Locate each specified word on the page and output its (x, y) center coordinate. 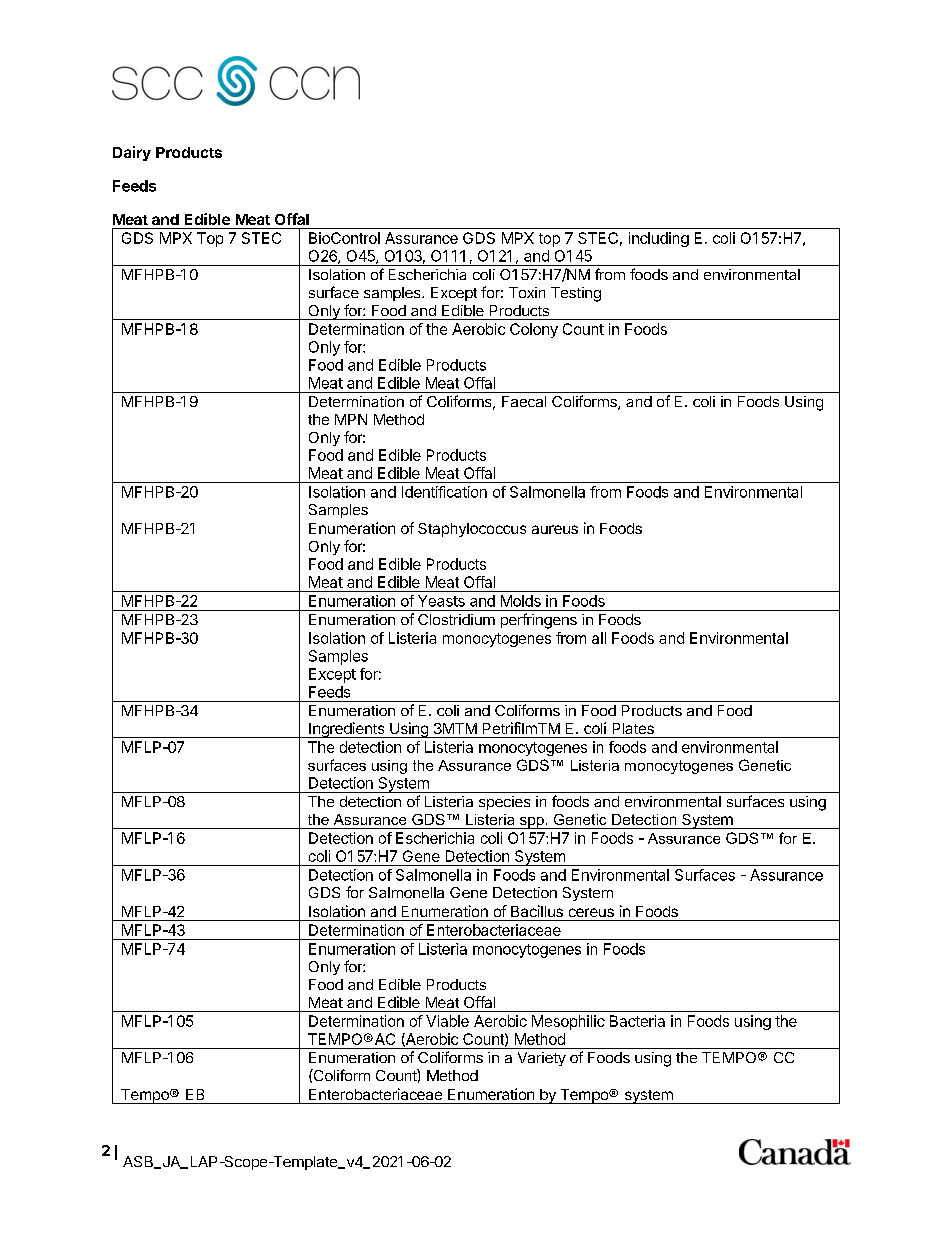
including (659, 239)
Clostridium (456, 619)
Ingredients (347, 730)
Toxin (527, 292)
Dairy (132, 153)
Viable (447, 1021)
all (599, 638)
